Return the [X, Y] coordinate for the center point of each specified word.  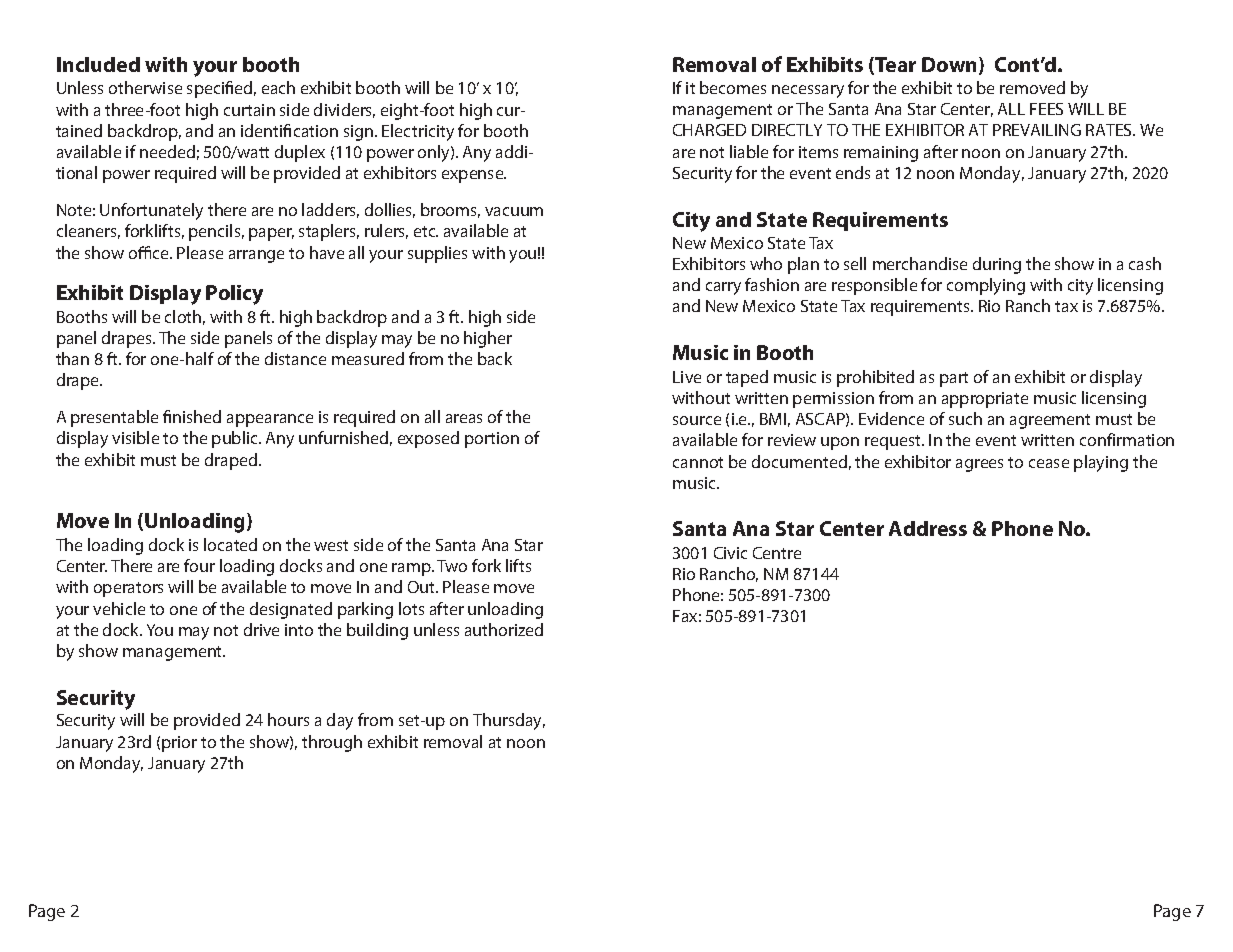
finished [192, 416]
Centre [777, 553]
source [697, 420]
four [199, 565]
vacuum [514, 211]
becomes [733, 87]
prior [179, 744]
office [150, 252]
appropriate [985, 400]
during [997, 265]
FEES [1046, 109]
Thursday [509, 721]
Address [928, 528]
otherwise [145, 87]
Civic [730, 553]
